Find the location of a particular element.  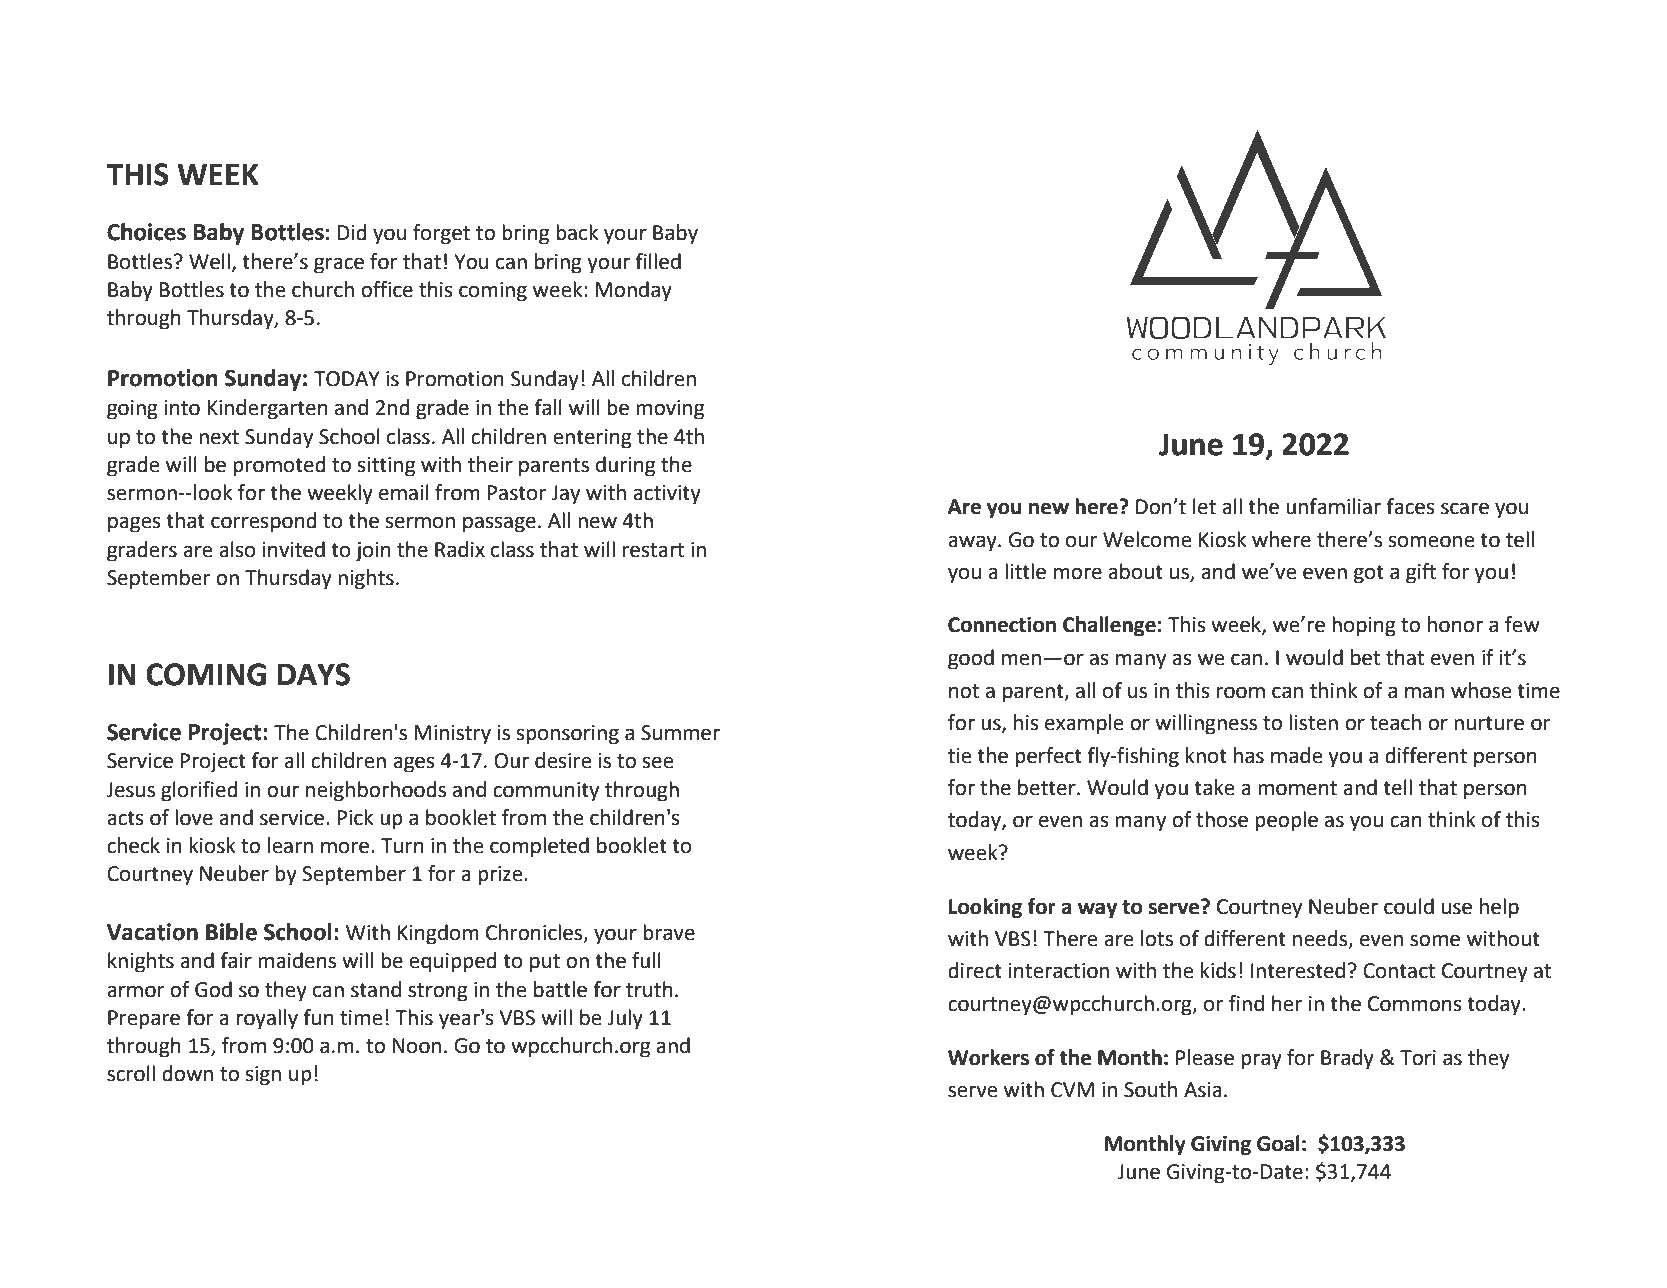

teach is located at coordinates (1395, 722).
